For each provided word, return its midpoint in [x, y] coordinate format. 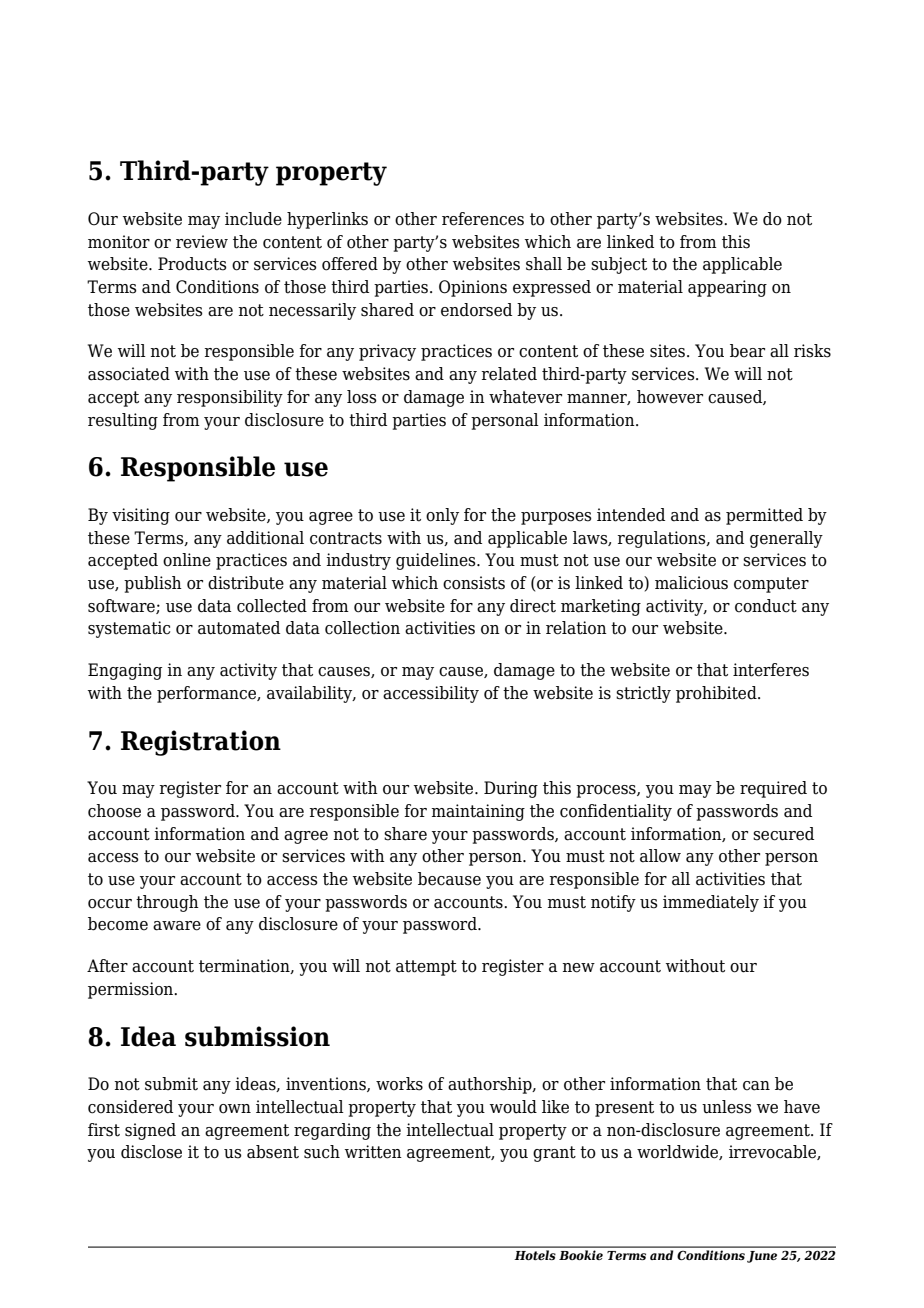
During [511, 789]
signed [150, 1131]
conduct [766, 606]
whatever [525, 397]
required [773, 789]
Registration [201, 743]
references [483, 219]
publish [153, 584]
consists [474, 583]
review [202, 242]
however [670, 397]
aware [177, 926]
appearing [727, 288]
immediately [711, 903]
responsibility [230, 398]
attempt [426, 968]
